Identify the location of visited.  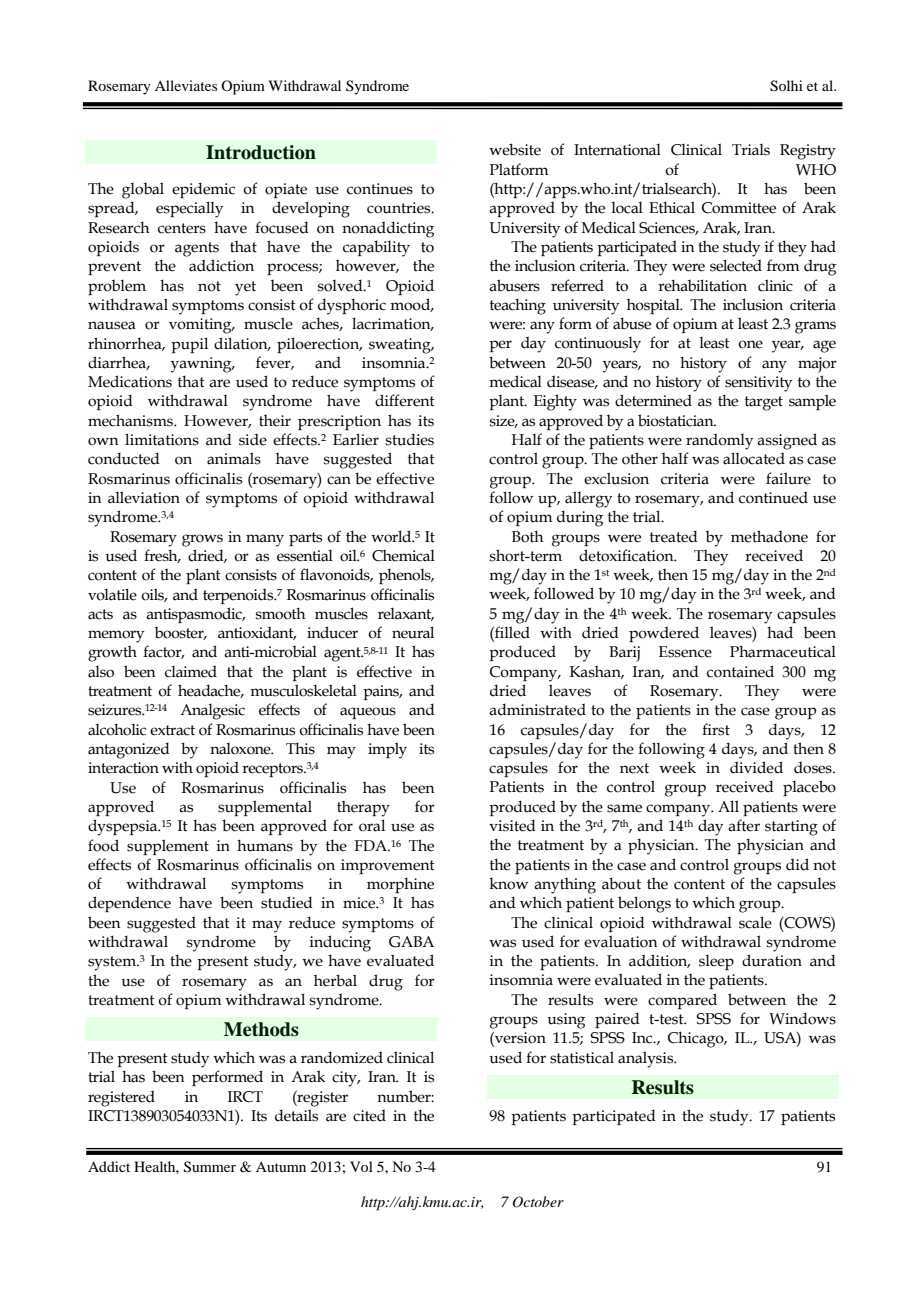
(512, 825).
